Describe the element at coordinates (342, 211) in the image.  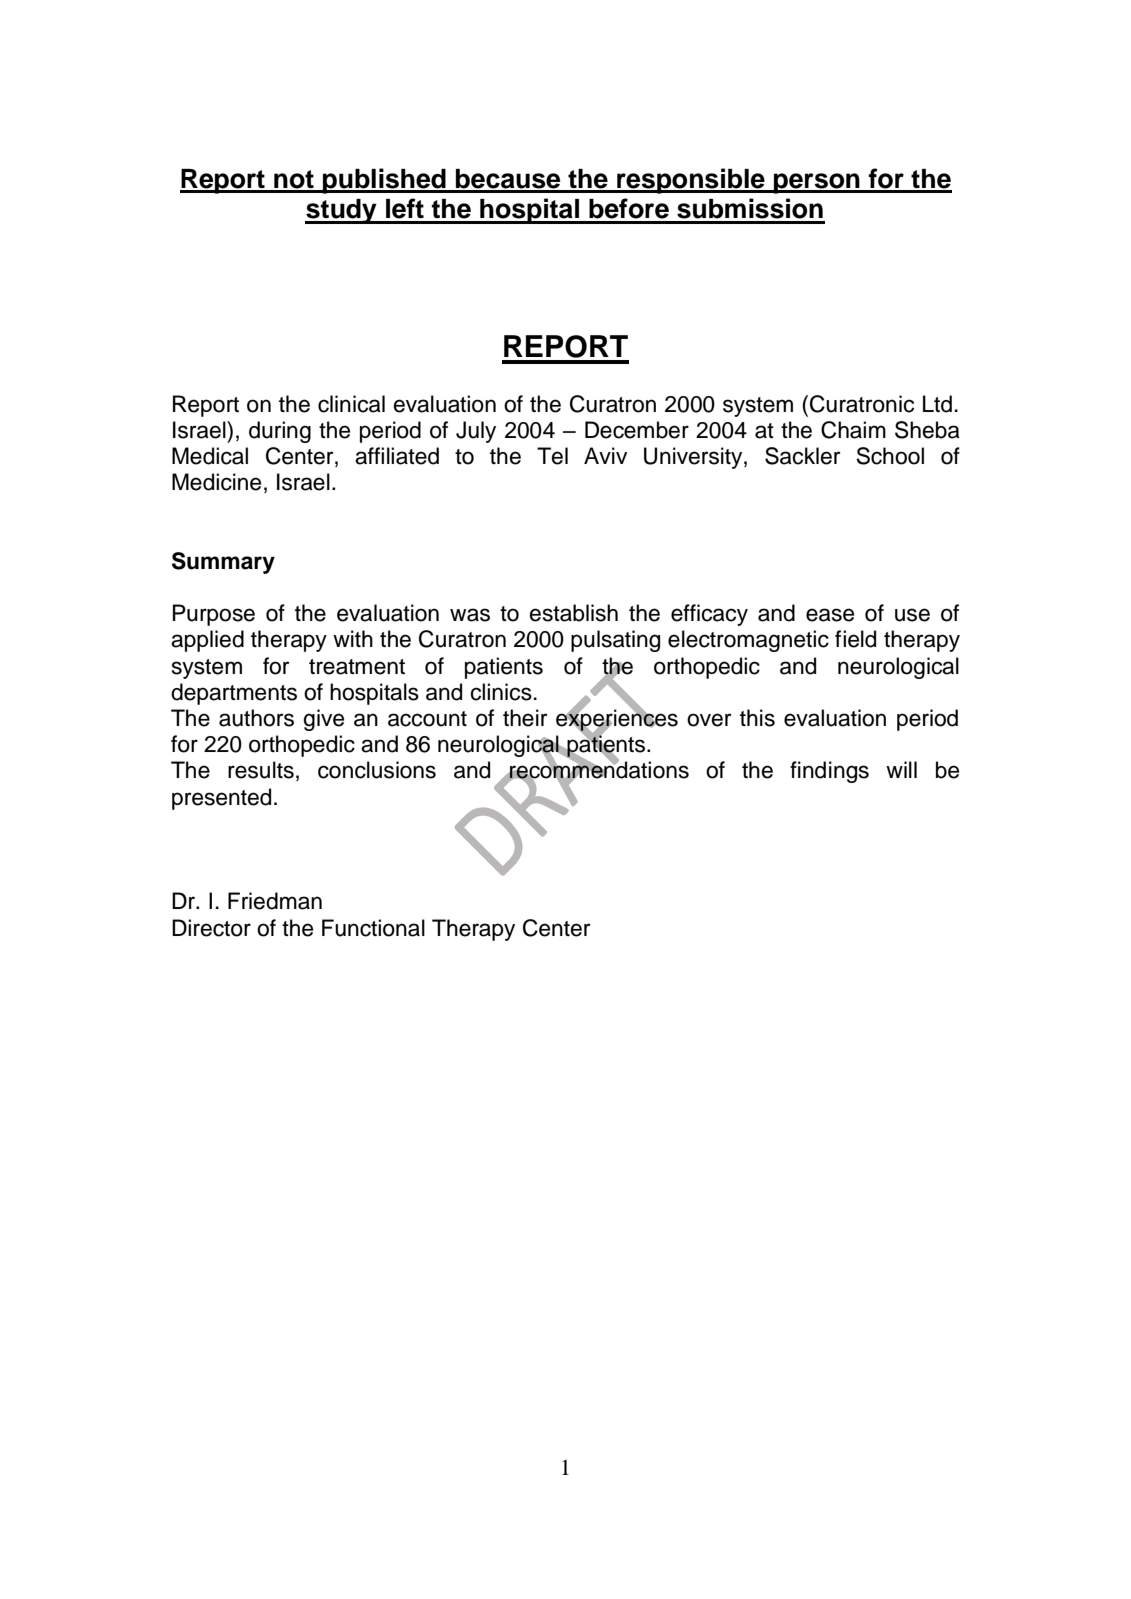
I see `study` at that location.
